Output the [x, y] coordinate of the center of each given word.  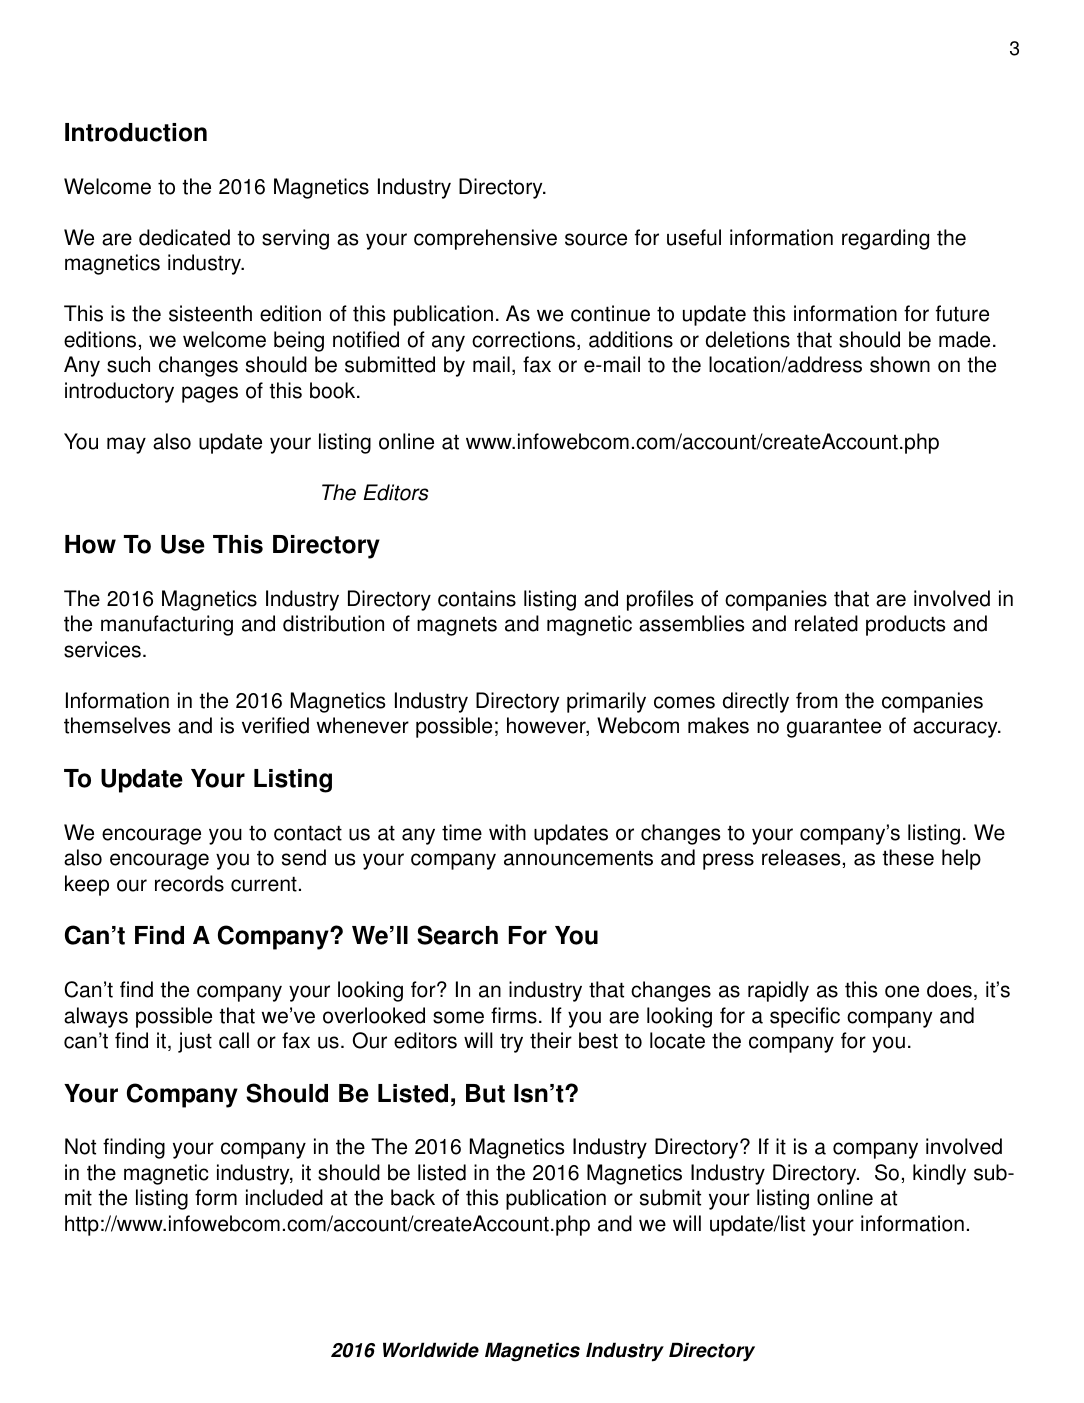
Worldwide [431, 1350]
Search [457, 935]
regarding [885, 239]
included [284, 1197]
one [902, 991]
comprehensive [485, 239]
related [826, 623]
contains [477, 598]
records [189, 883]
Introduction [136, 132]
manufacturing [167, 625]
